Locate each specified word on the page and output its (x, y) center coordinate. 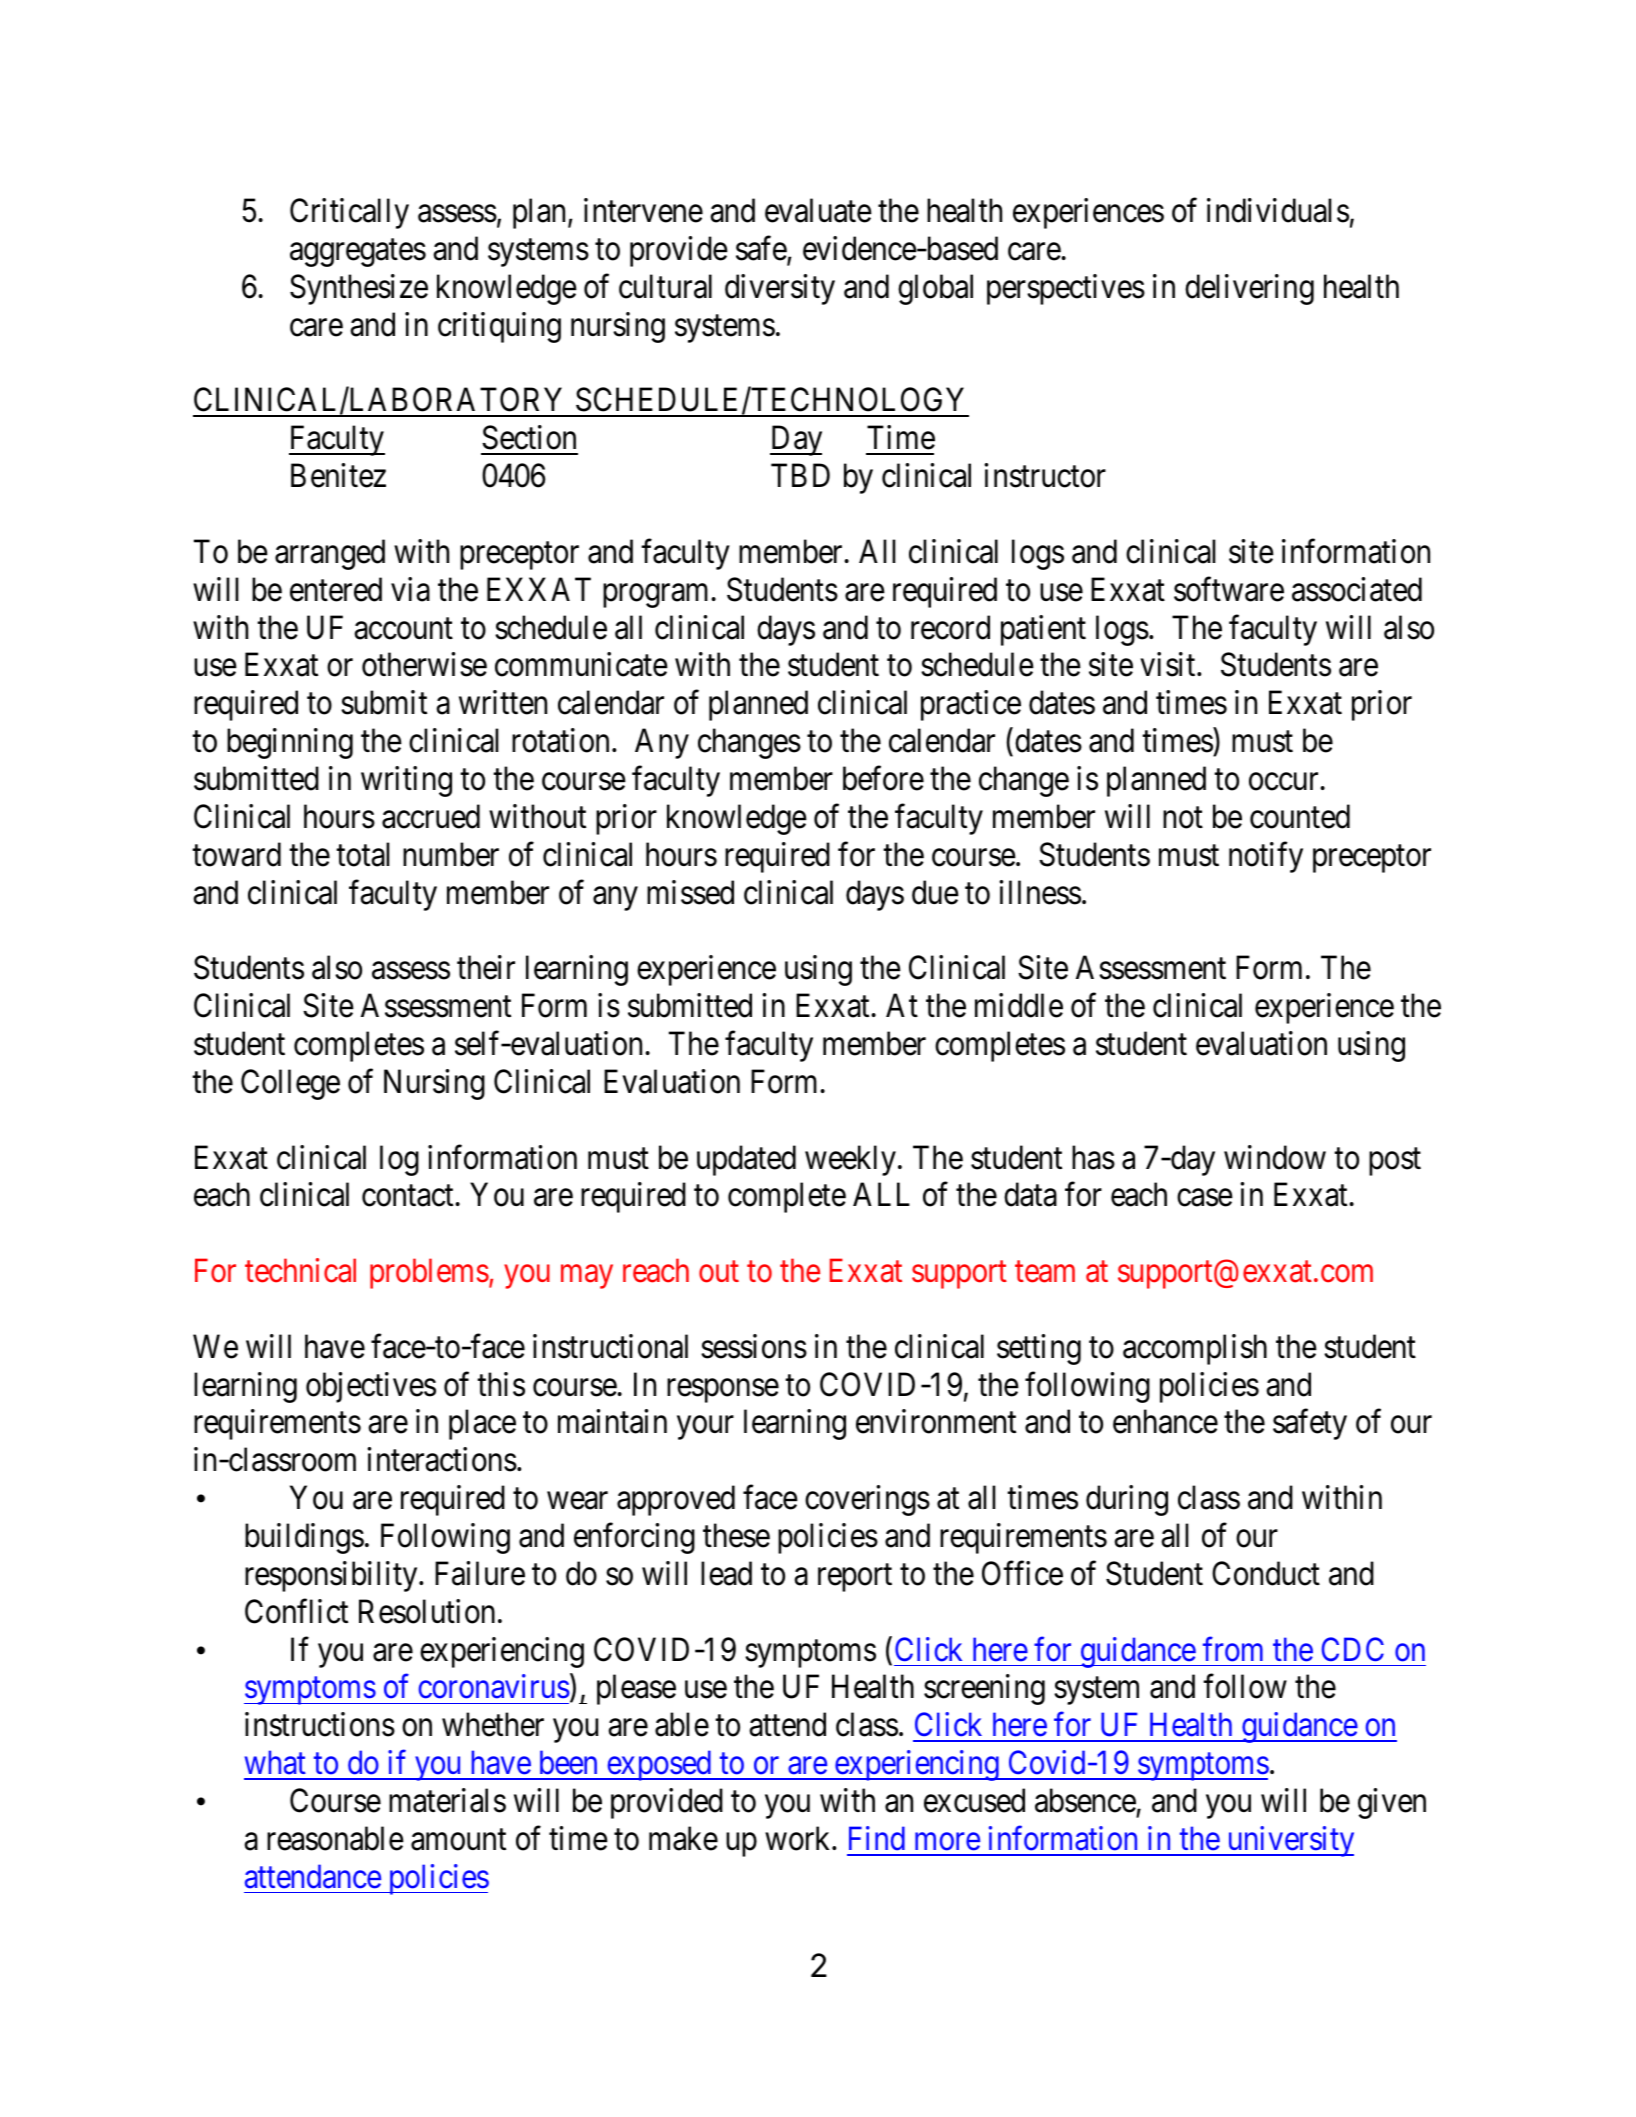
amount (458, 1840)
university (1289, 1841)
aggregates (358, 253)
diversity (780, 289)
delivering (1249, 289)
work (799, 1838)
